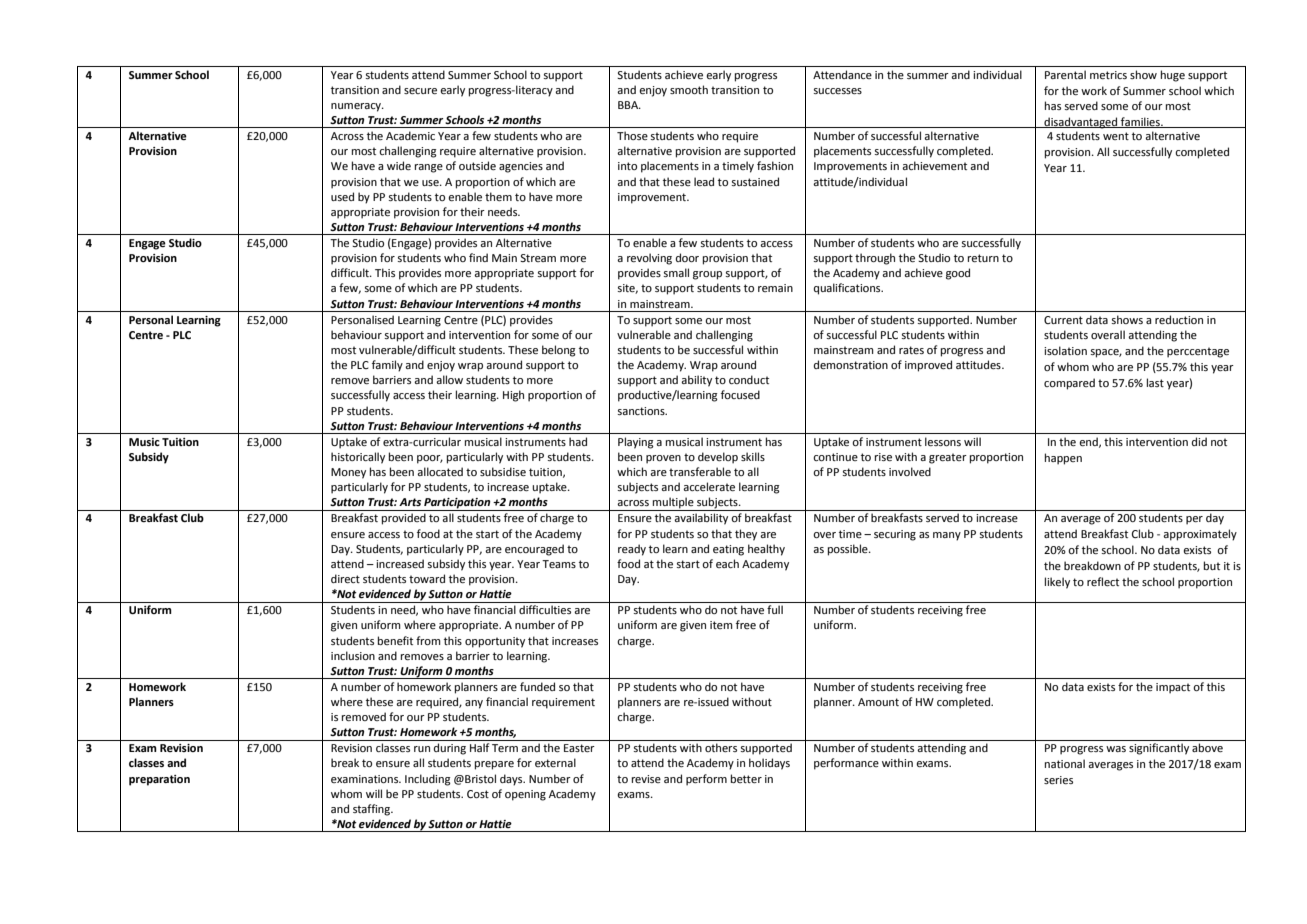 This screenshot has height=924, width=1307. What do you see at coordinates (345, 578) in the screenshot?
I see `direct` at bounding box center [345, 578].
